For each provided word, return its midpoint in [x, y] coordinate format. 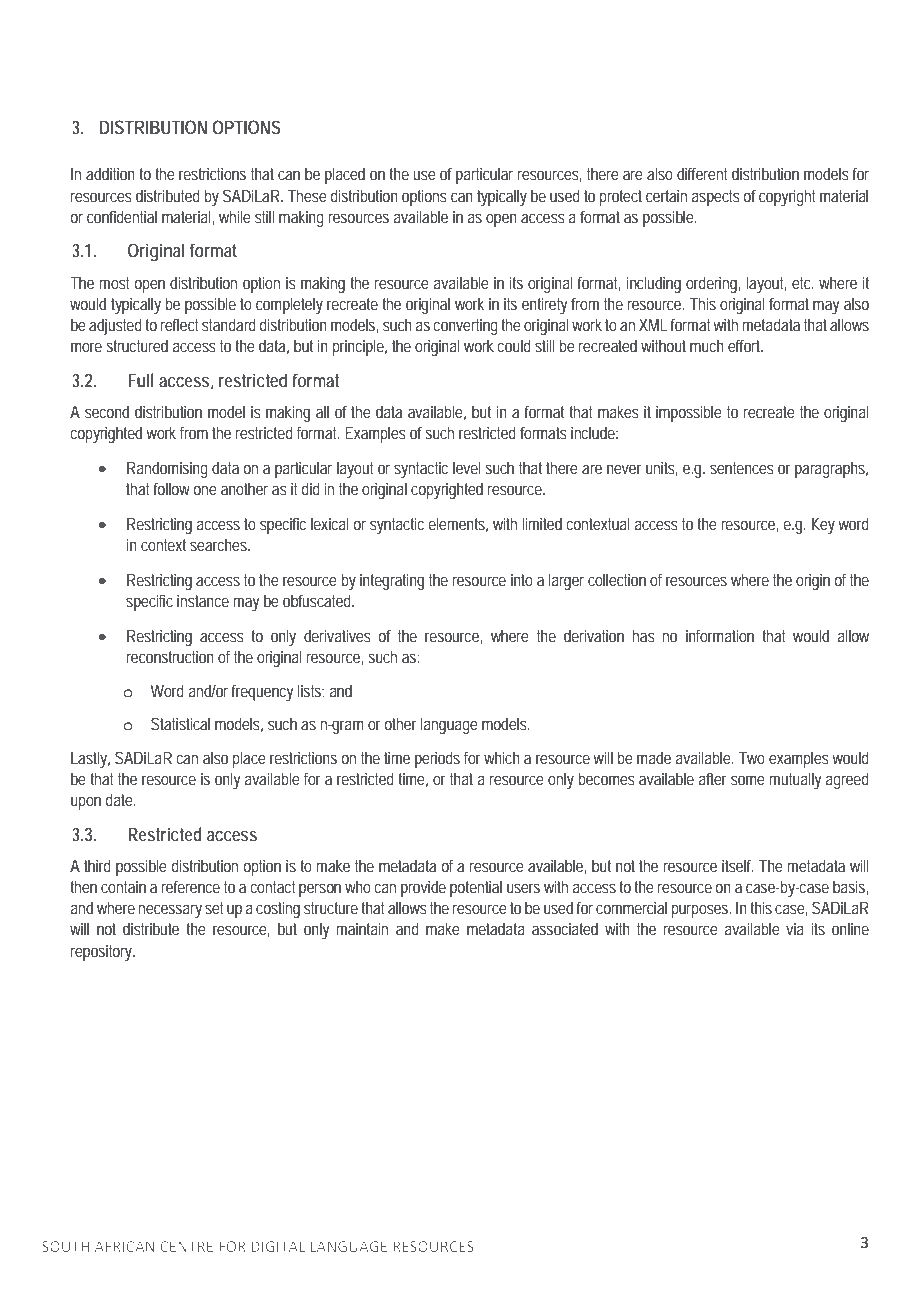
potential [476, 888]
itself [738, 865]
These [307, 195]
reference [190, 886]
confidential [122, 216]
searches [218, 544]
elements [457, 523]
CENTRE [186, 1246]
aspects [715, 198]
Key [823, 526]
